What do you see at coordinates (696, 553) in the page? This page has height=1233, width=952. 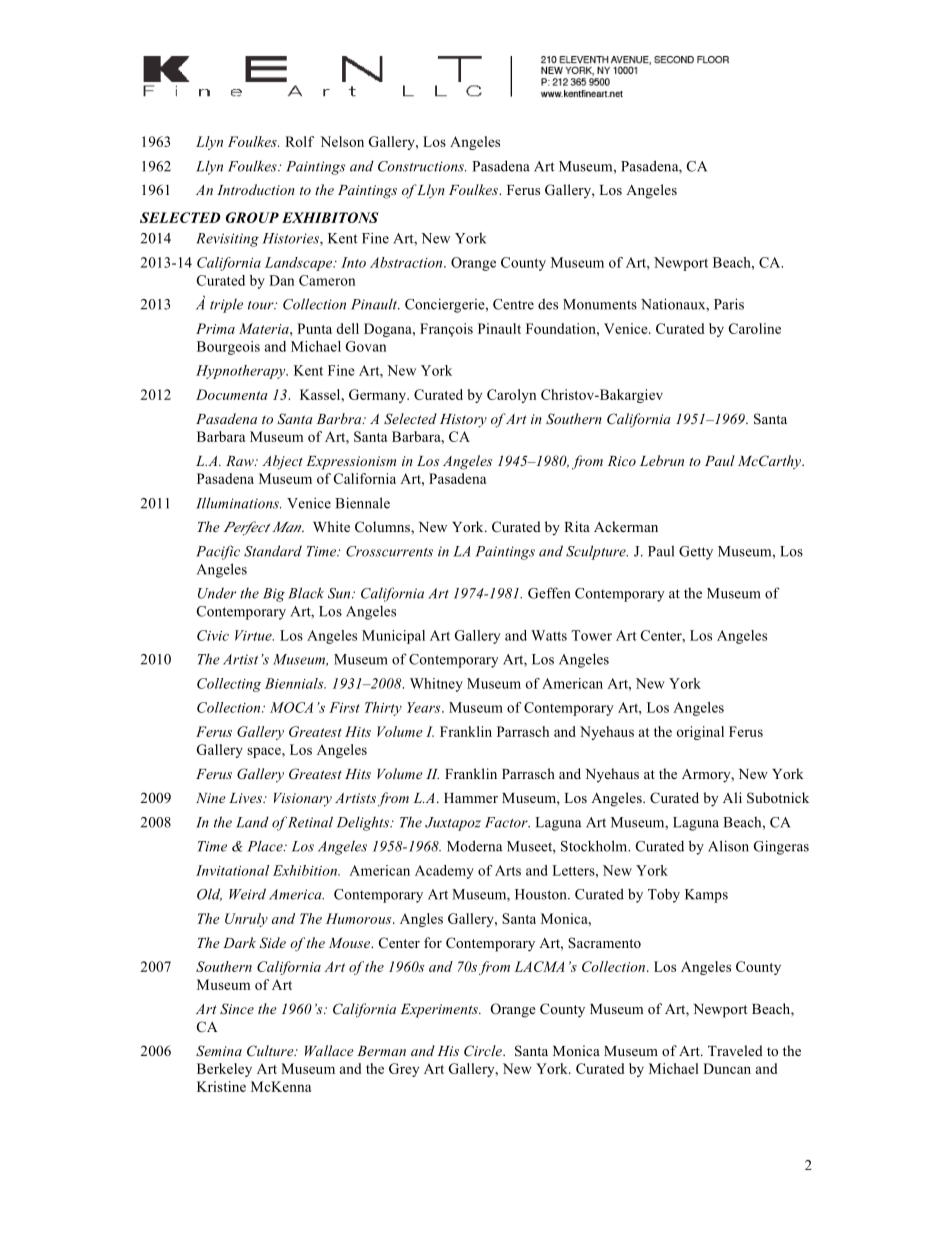 I see `Getty` at bounding box center [696, 553].
